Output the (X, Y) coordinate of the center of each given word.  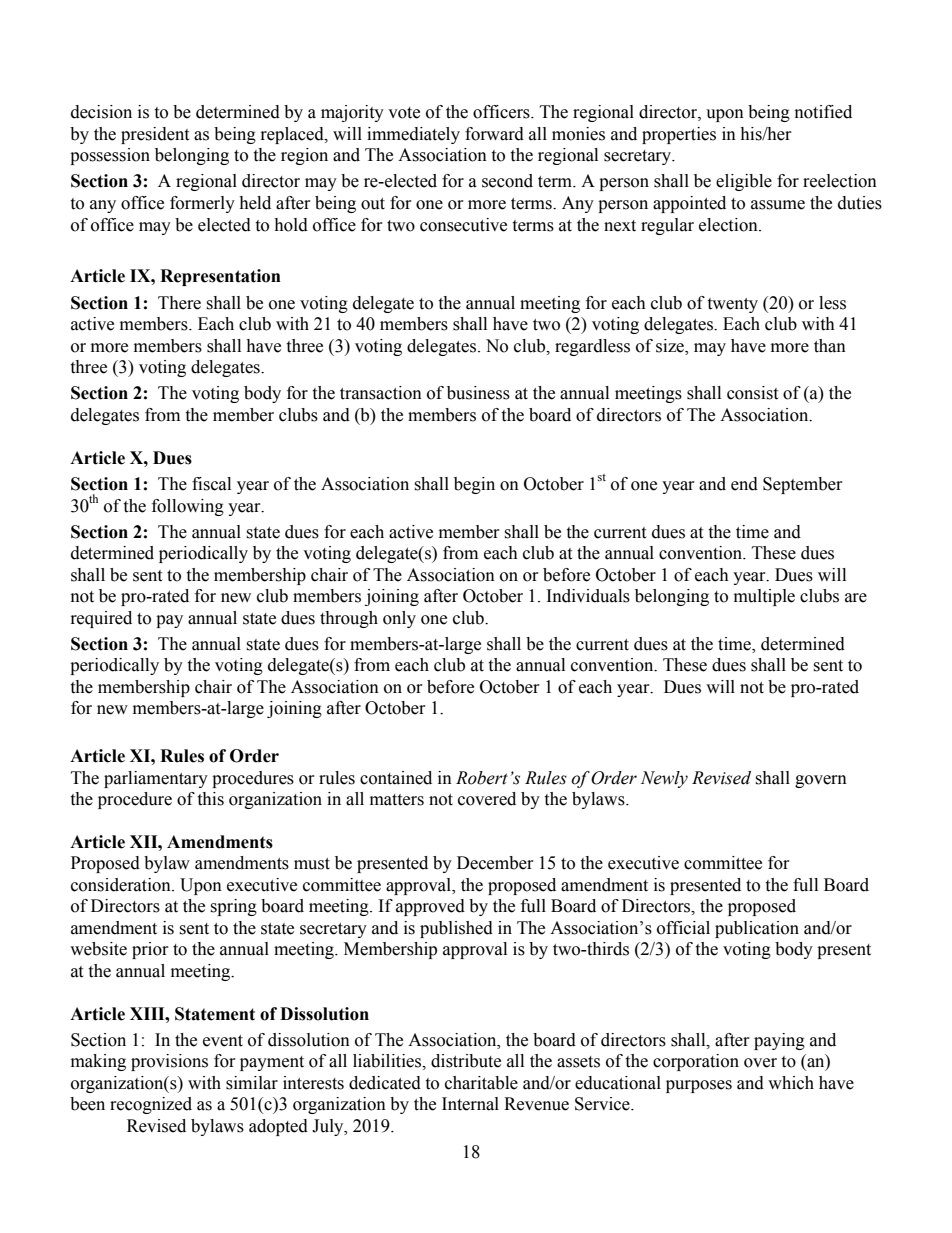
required (101, 619)
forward (494, 134)
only (399, 619)
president (155, 135)
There (179, 303)
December (495, 863)
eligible (744, 182)
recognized (151, 1105)
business (478, 393)
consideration (122, 885)
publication (757, 929)
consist (752, 393)
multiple (764, 597)
